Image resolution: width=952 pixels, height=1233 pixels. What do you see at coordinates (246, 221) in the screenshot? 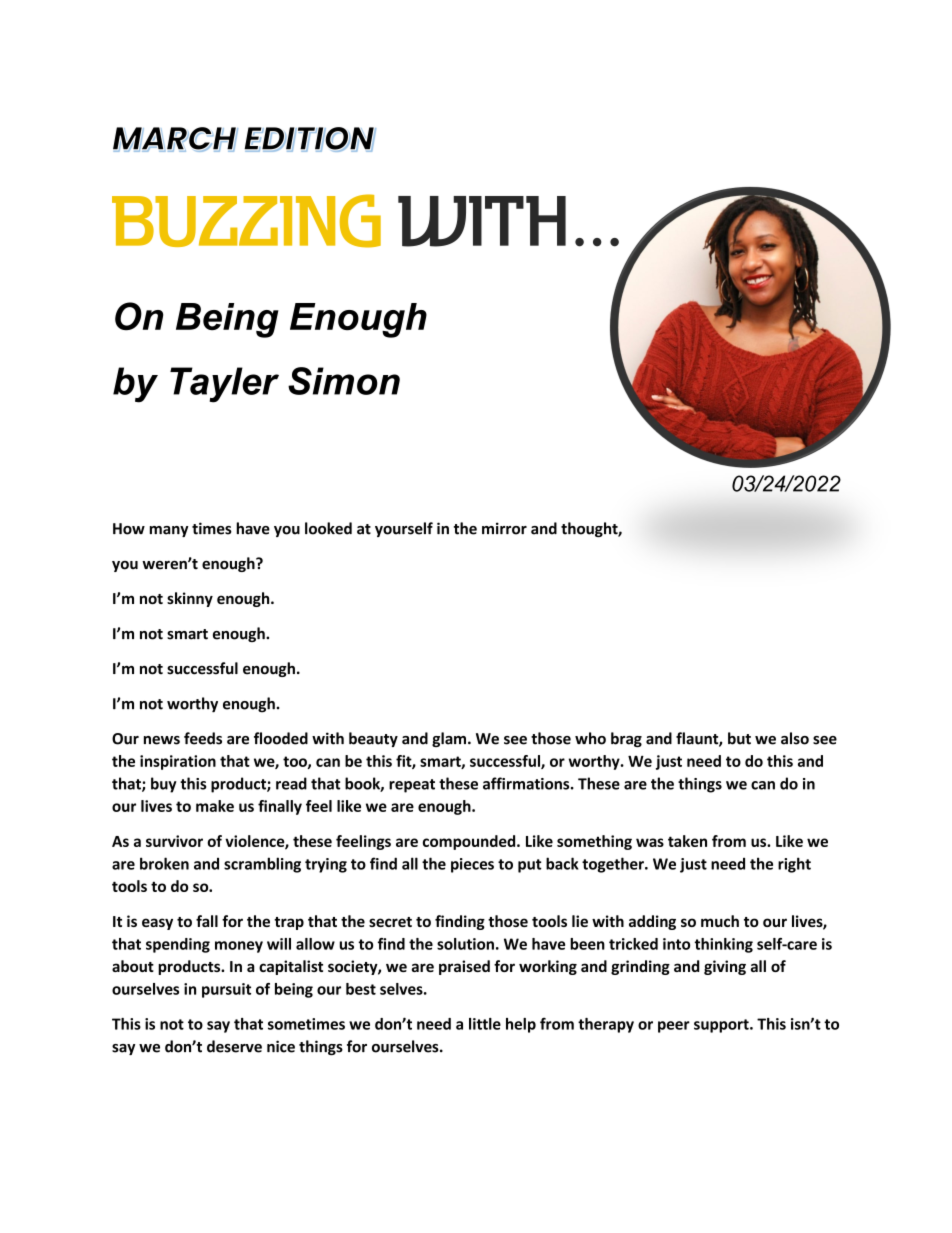
I see `BUZZING` at bounding box center [246, 221].
